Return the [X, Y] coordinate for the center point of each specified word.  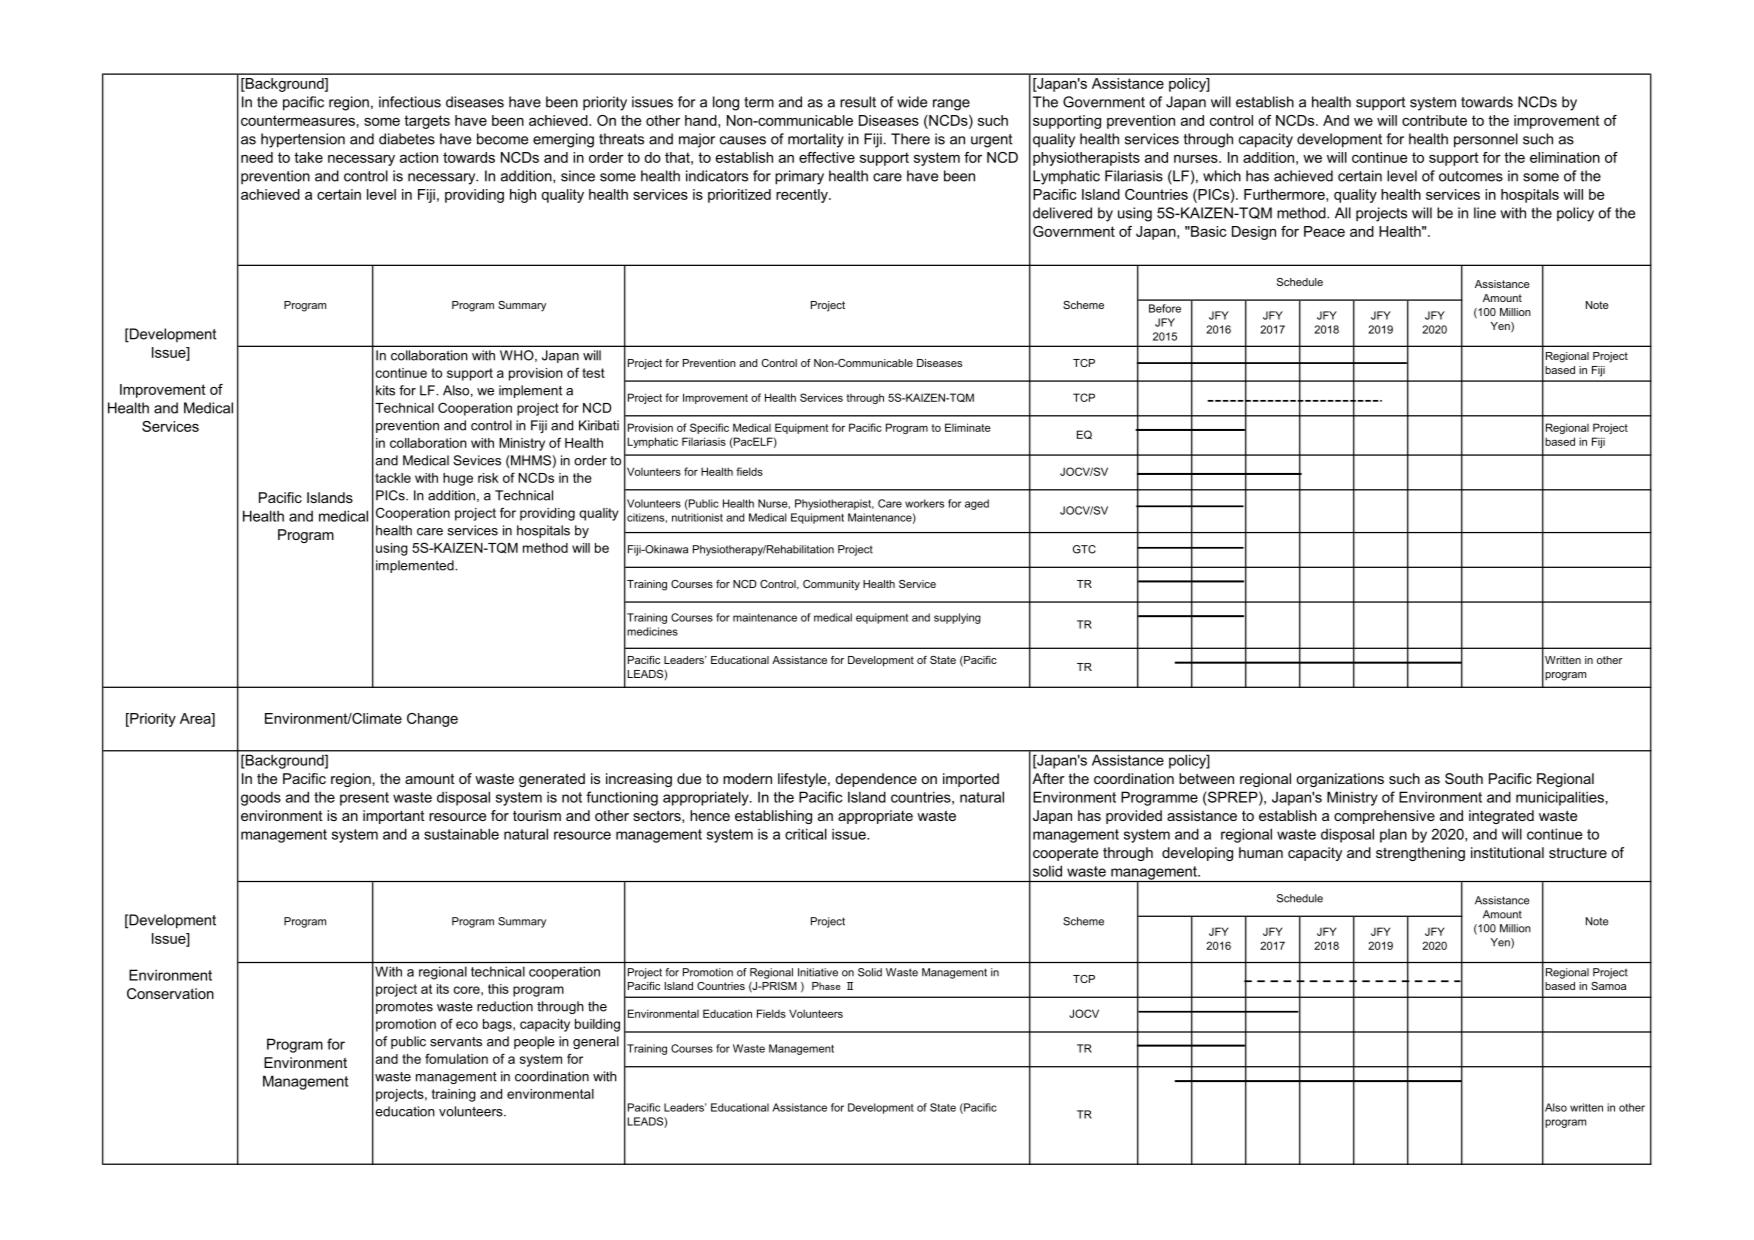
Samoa [1608, 986]
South [1464, 778]
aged [977, 504]
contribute [1434, 120]
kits [385, 390]
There [910, 139]
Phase [826, 986]
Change [432, 720]
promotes [404, 1008]
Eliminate [968, 427]
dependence [876, 780]
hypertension [303, 140]
